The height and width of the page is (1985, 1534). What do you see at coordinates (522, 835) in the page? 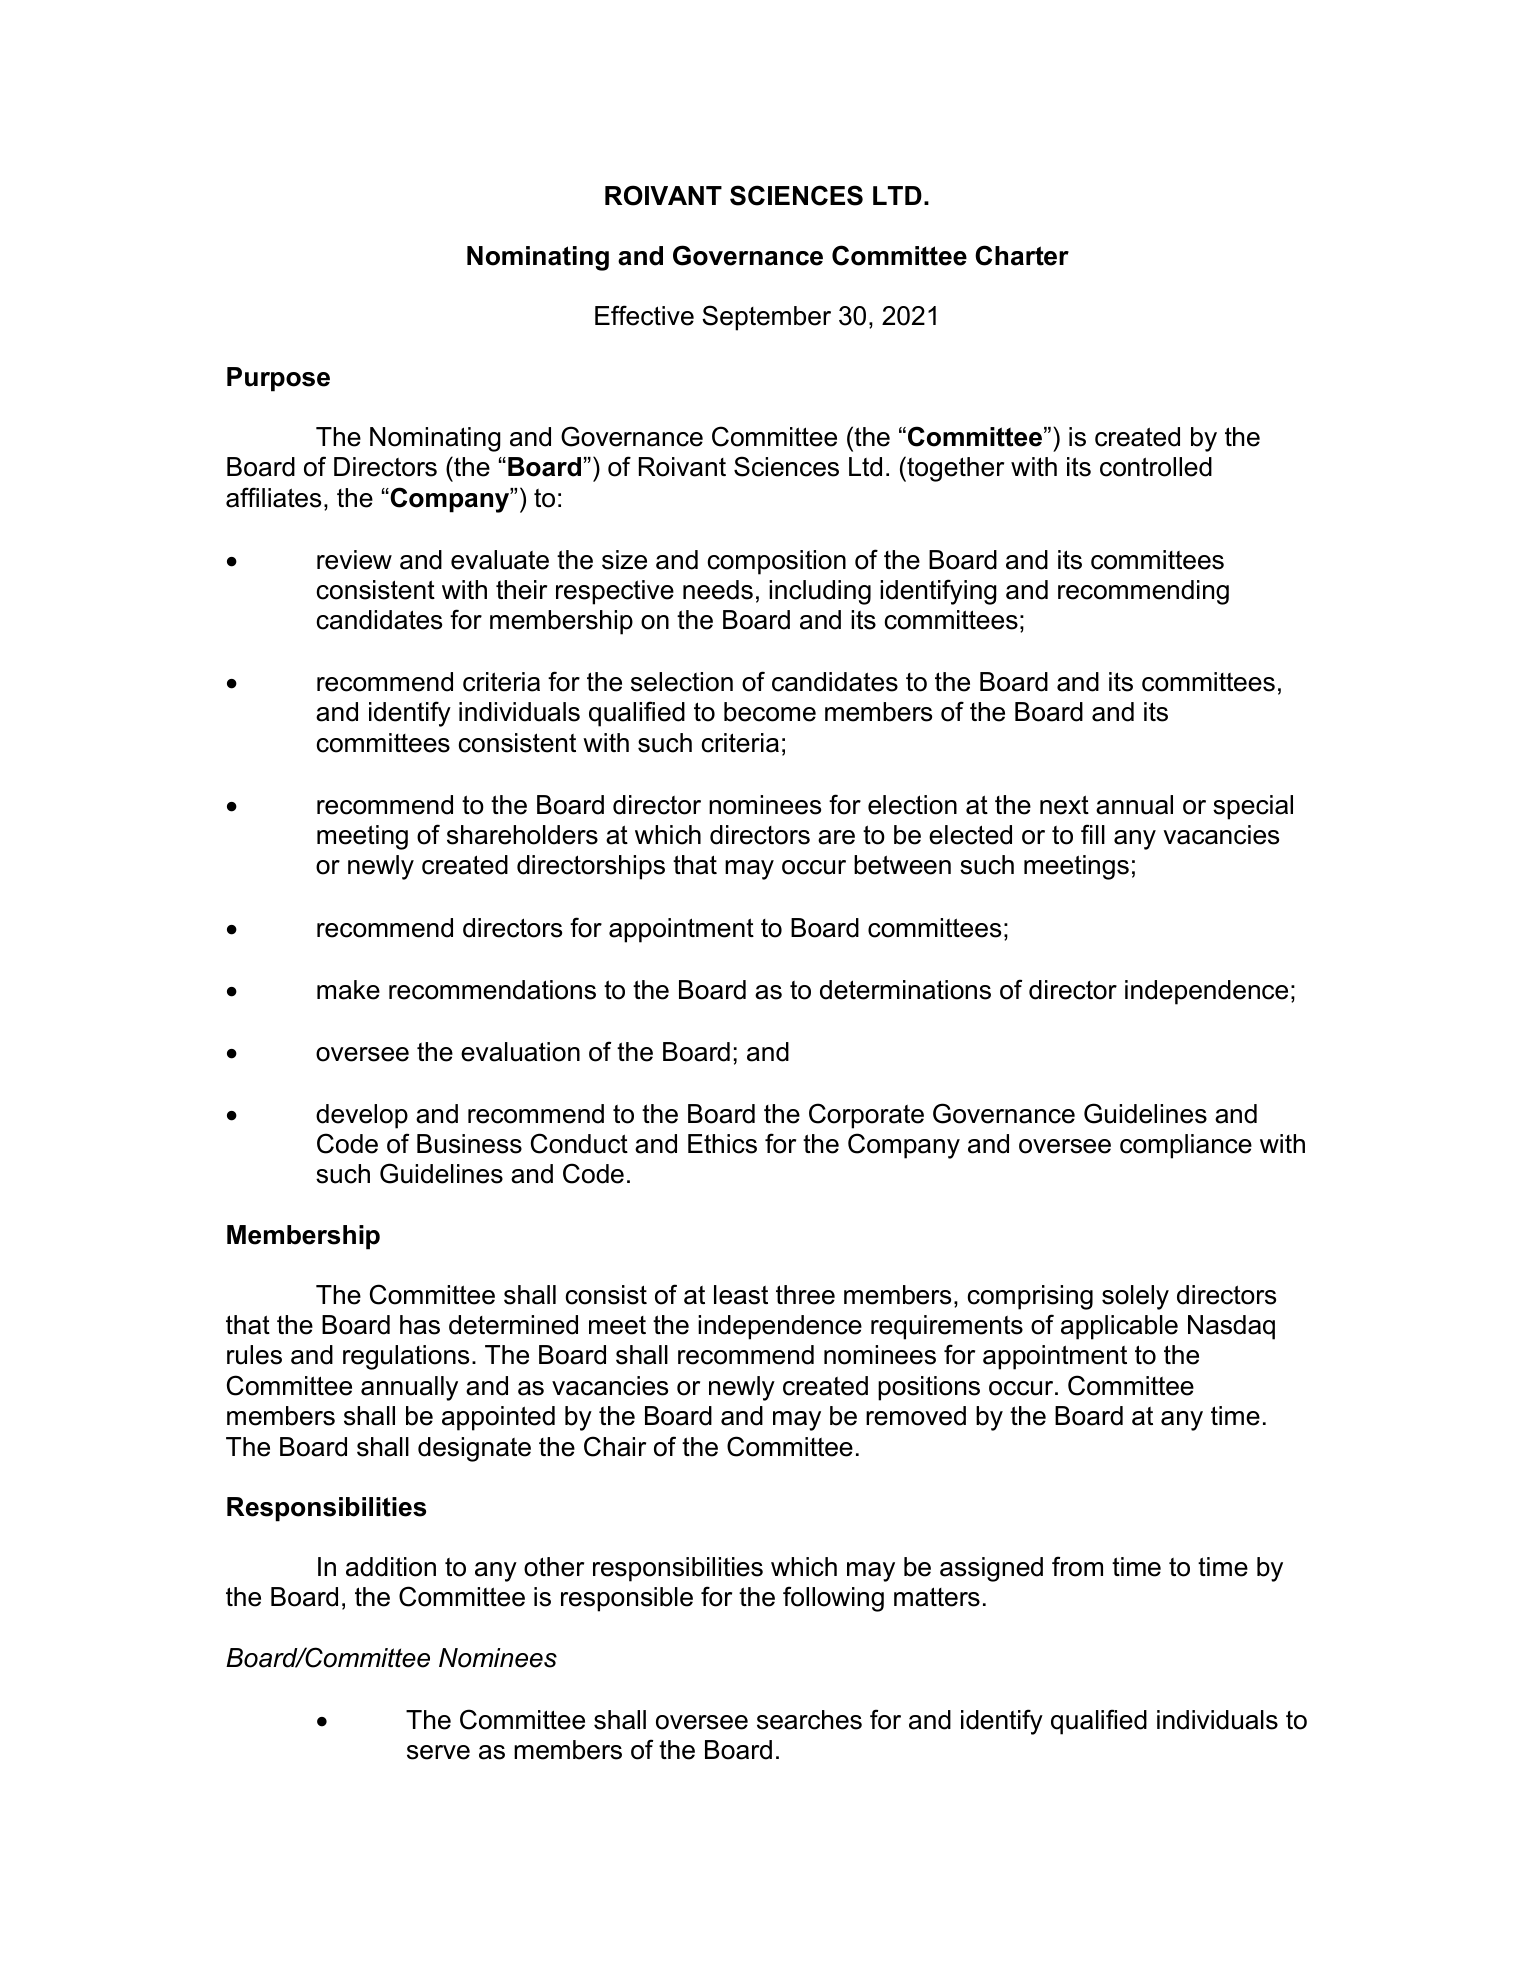
I see `shareholders` at bounding box center [522, 835].
